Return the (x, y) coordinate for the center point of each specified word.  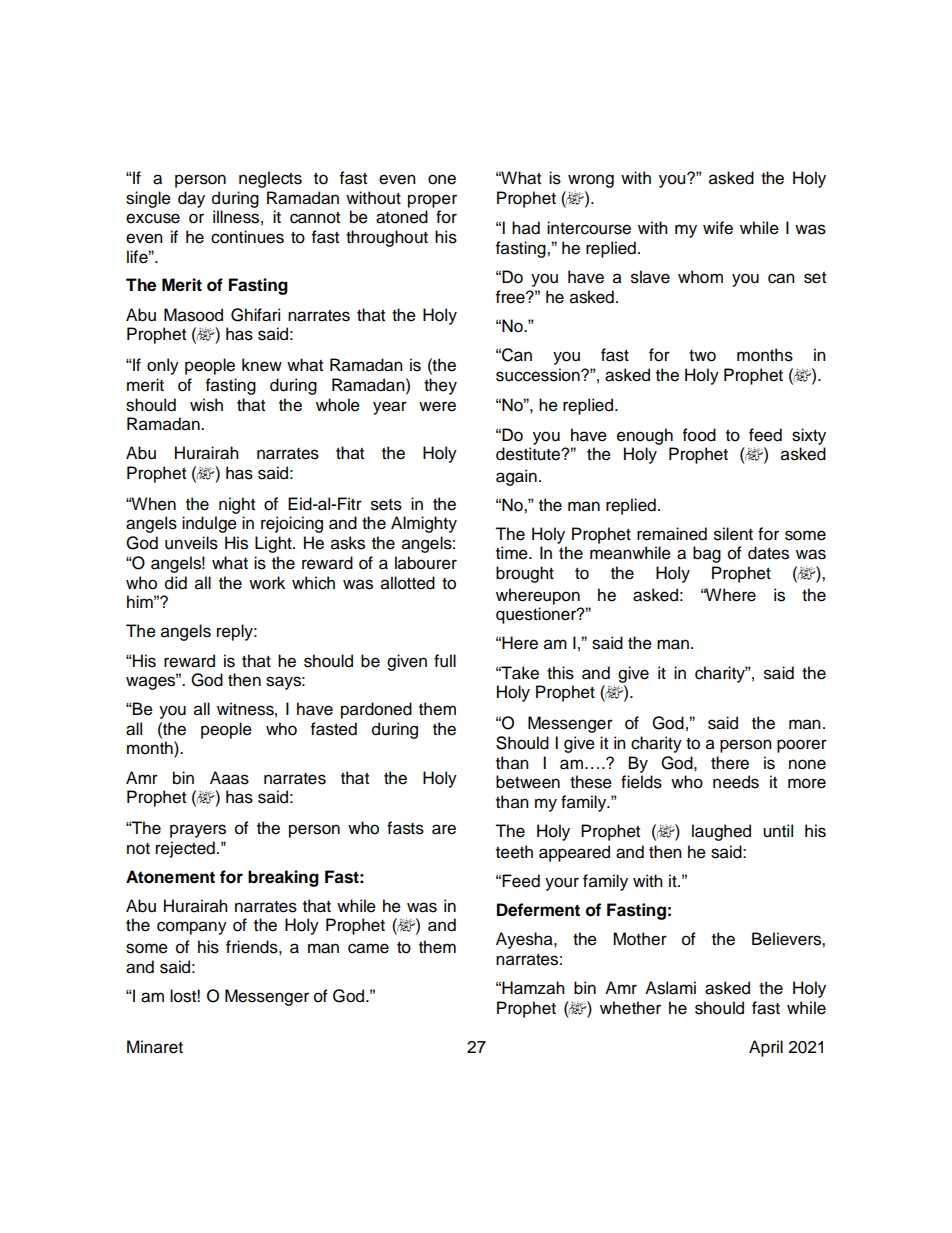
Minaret (155, 1047)
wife (718, 228)
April (766, 1048)
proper (432, 201)
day (191, 199)
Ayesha (525, 940)
